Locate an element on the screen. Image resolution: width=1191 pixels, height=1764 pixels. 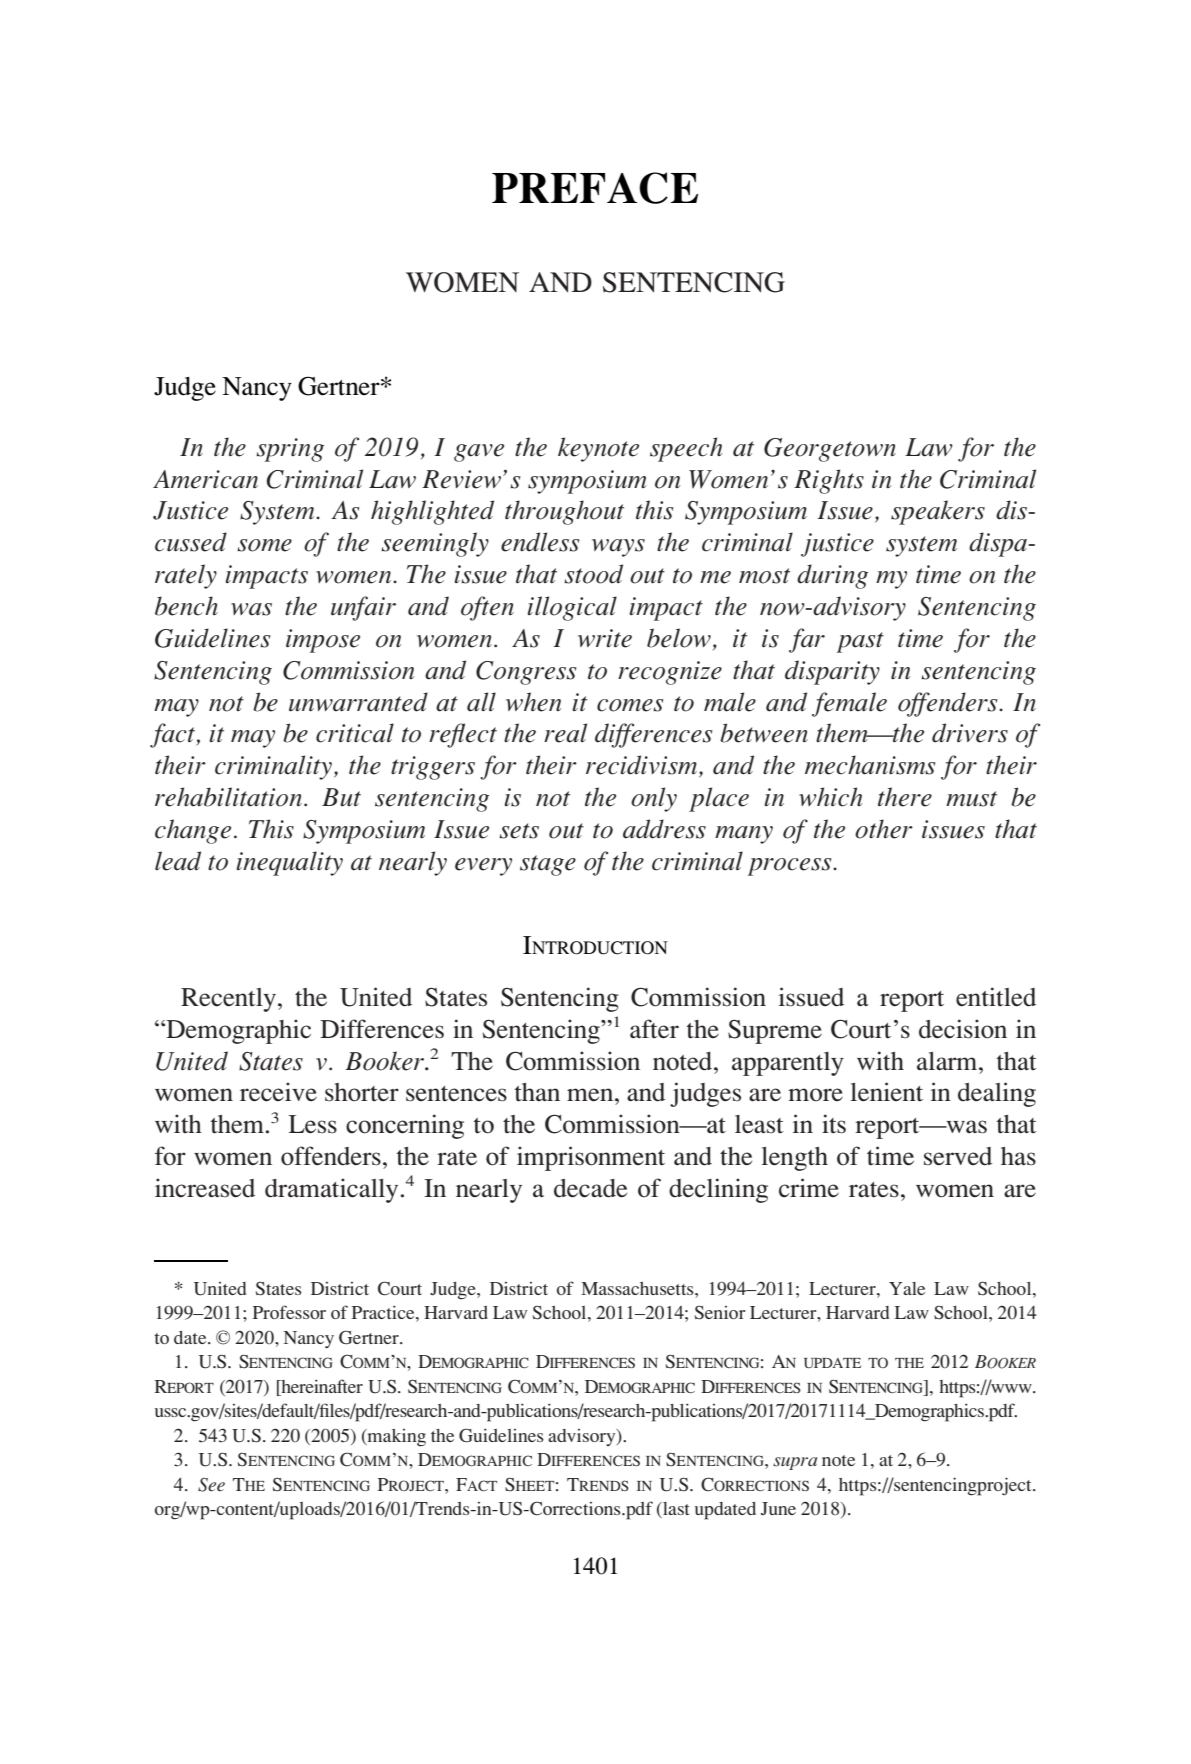
PREFACE is located at coordinates (595, 188).
